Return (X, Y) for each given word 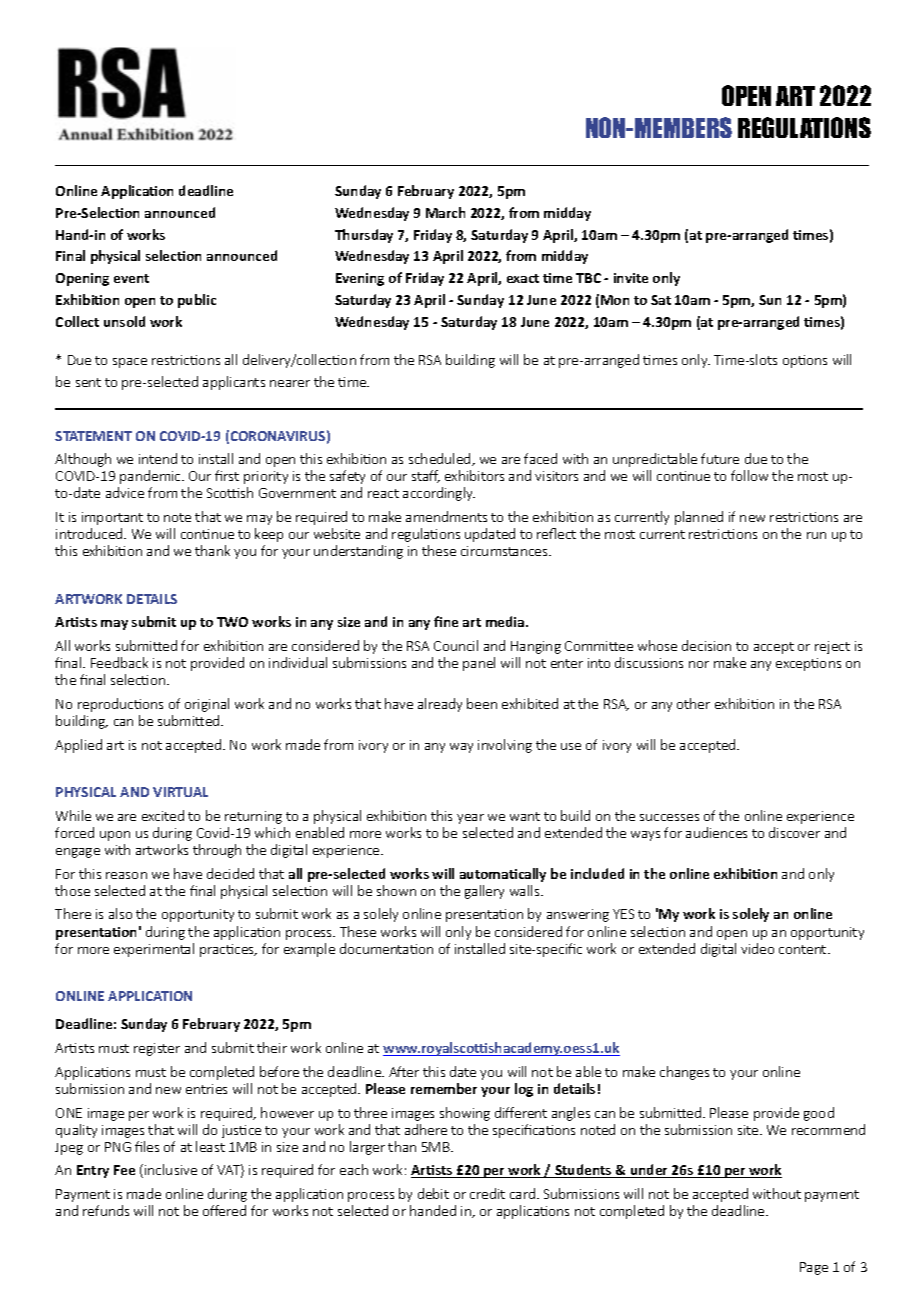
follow (749, 475)
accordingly (439, 494)
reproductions (120, 705)
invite (631, 278)
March (445, 212)
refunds (106, 1210)
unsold (124, 321)
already (440, 705)
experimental (154, 950)
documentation (386, 948)
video (757, 948)
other (693, 703)
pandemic (151, 477)
